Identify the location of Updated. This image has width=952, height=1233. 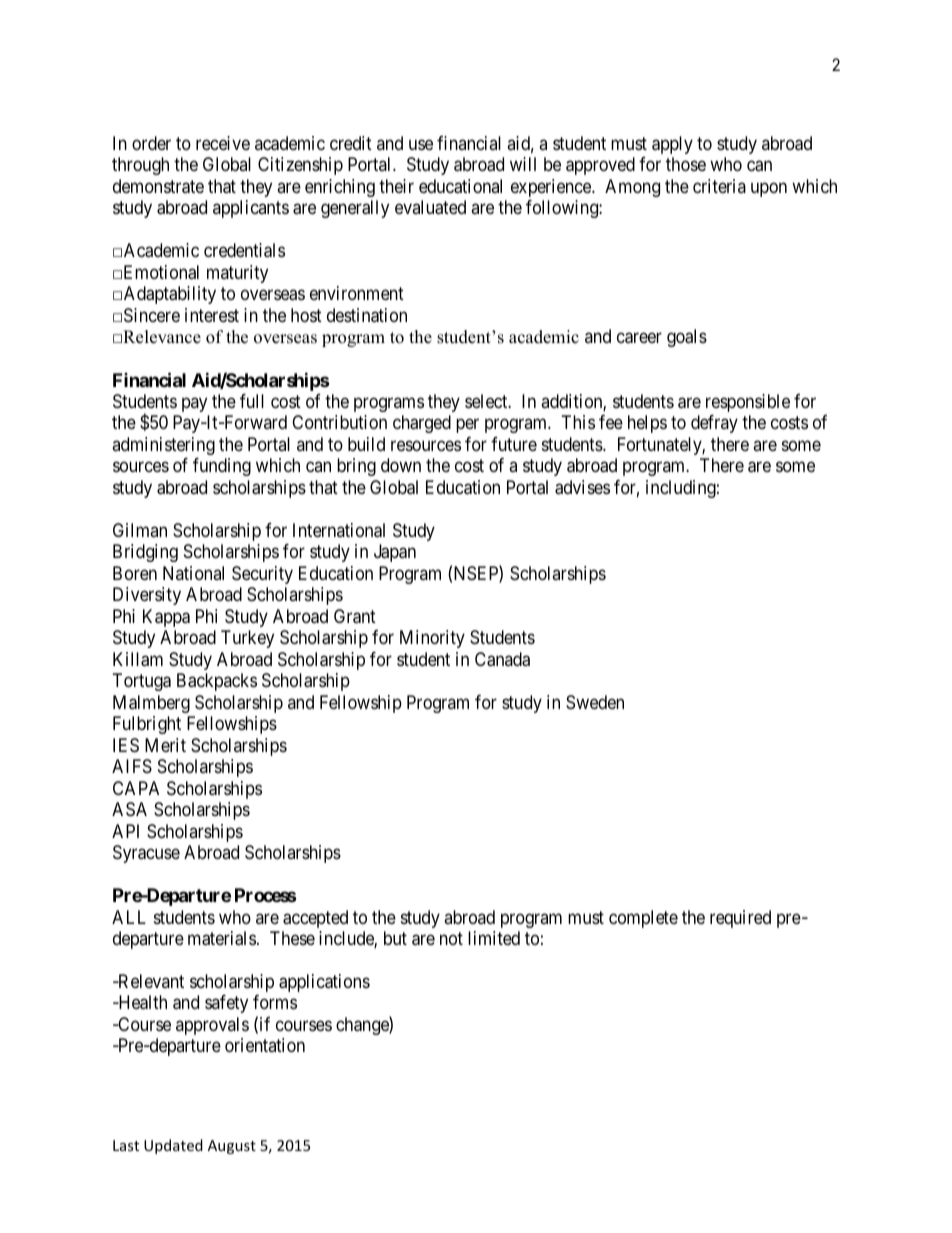
(173, 1146).
